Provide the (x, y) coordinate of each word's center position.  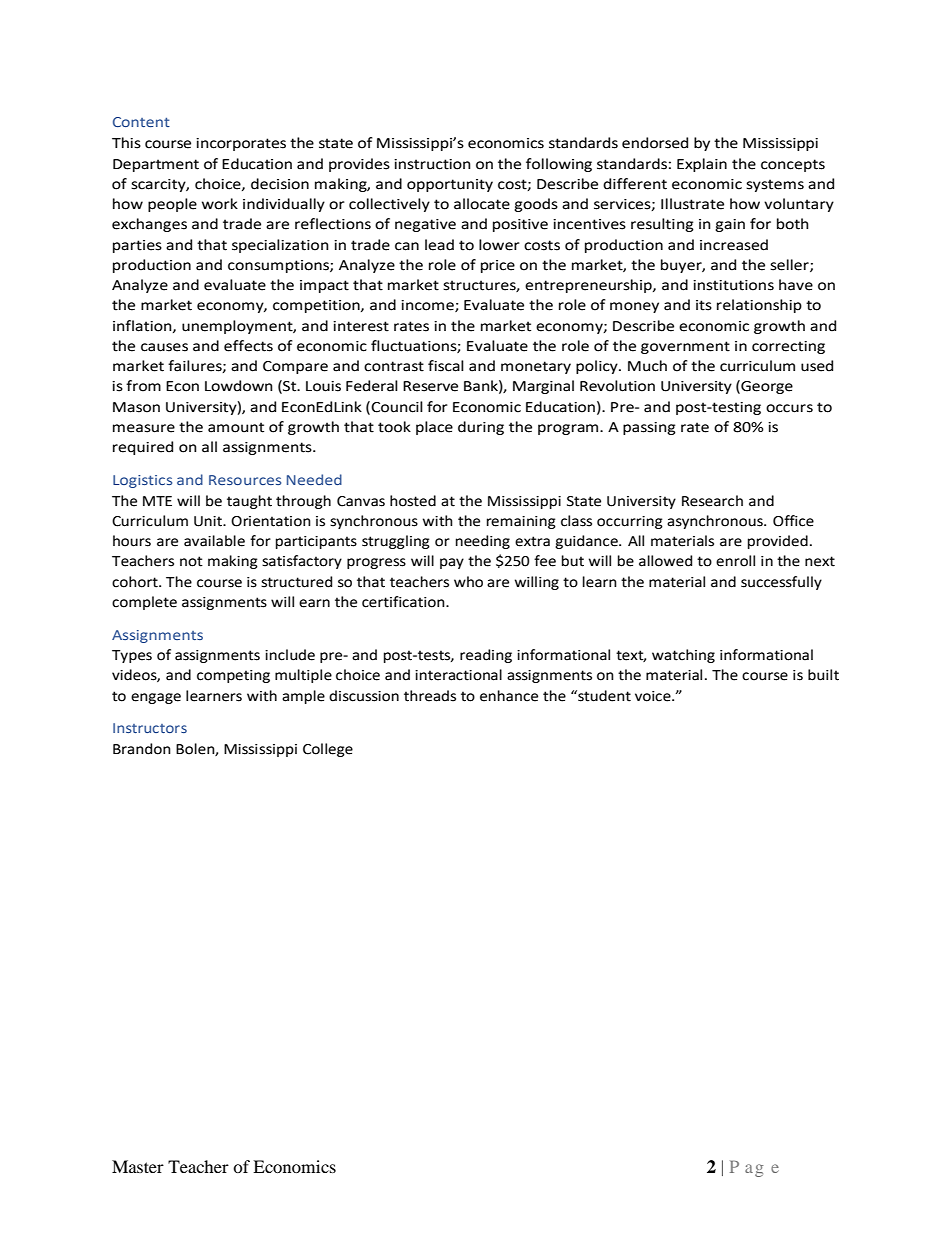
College (328, 750)
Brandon (142, 749)
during (481, 428)
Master (138, 1166)
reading (486, 656)
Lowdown (239, 386)
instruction (432, 164)
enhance (509, 696)
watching (683, 656)
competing (233, 676)
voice (654, 696)
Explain (702, 165)
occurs (789, 408)
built (823, 675)
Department (156, 165)
